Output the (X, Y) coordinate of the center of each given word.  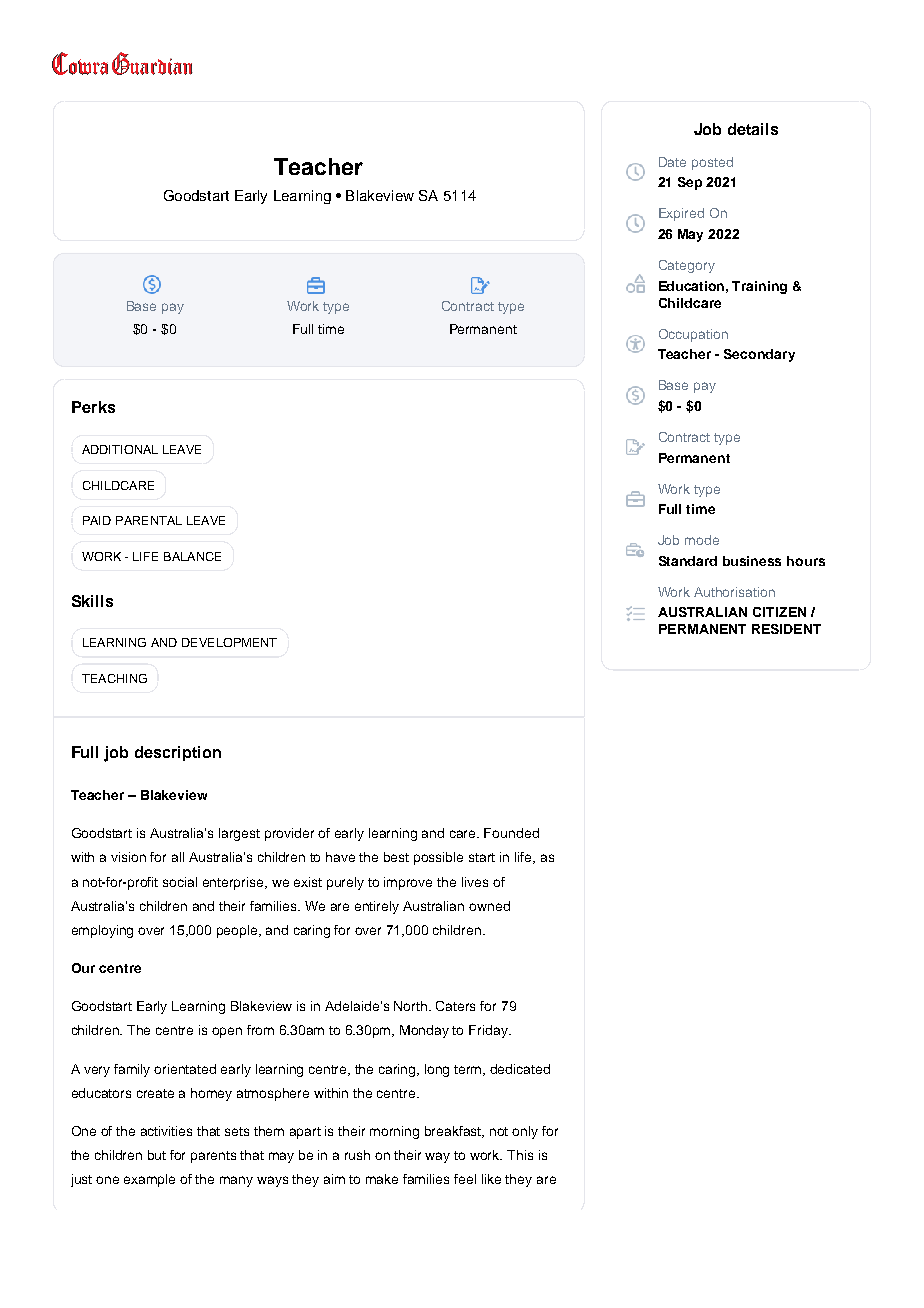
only (525, 1132)
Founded (511, 833)
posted (712, 163)
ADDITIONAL (120, 449)
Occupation (693, 335)
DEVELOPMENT (229, 642)
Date (672, 162)
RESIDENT (786, 629)
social (180, 882)
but (157, 1155)
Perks (93, 407)
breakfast (454, 1132)
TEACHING (114, 678)
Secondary (759, 355)
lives (475, 882)
